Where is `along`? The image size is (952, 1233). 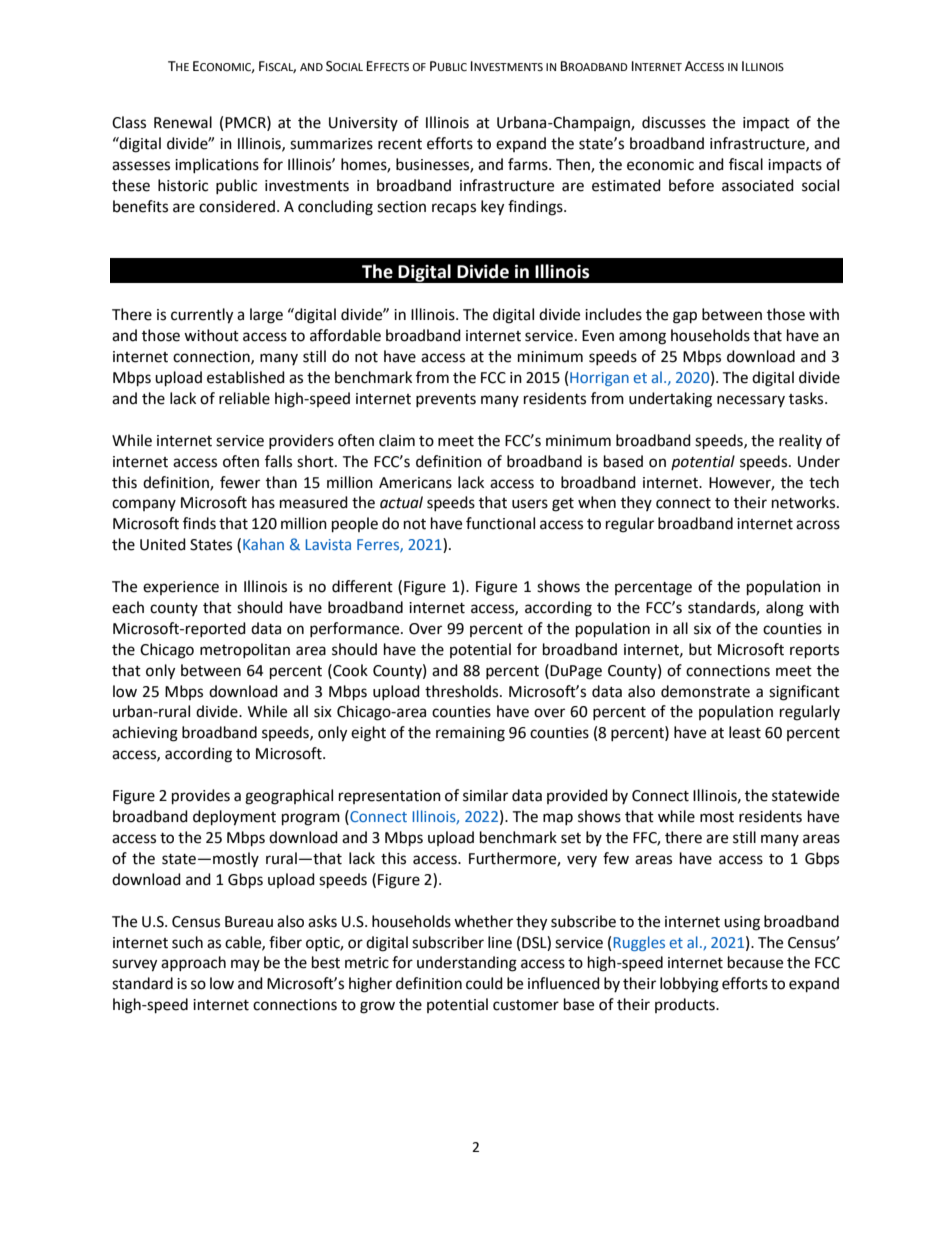
along is located at coordinates (785, 609).
